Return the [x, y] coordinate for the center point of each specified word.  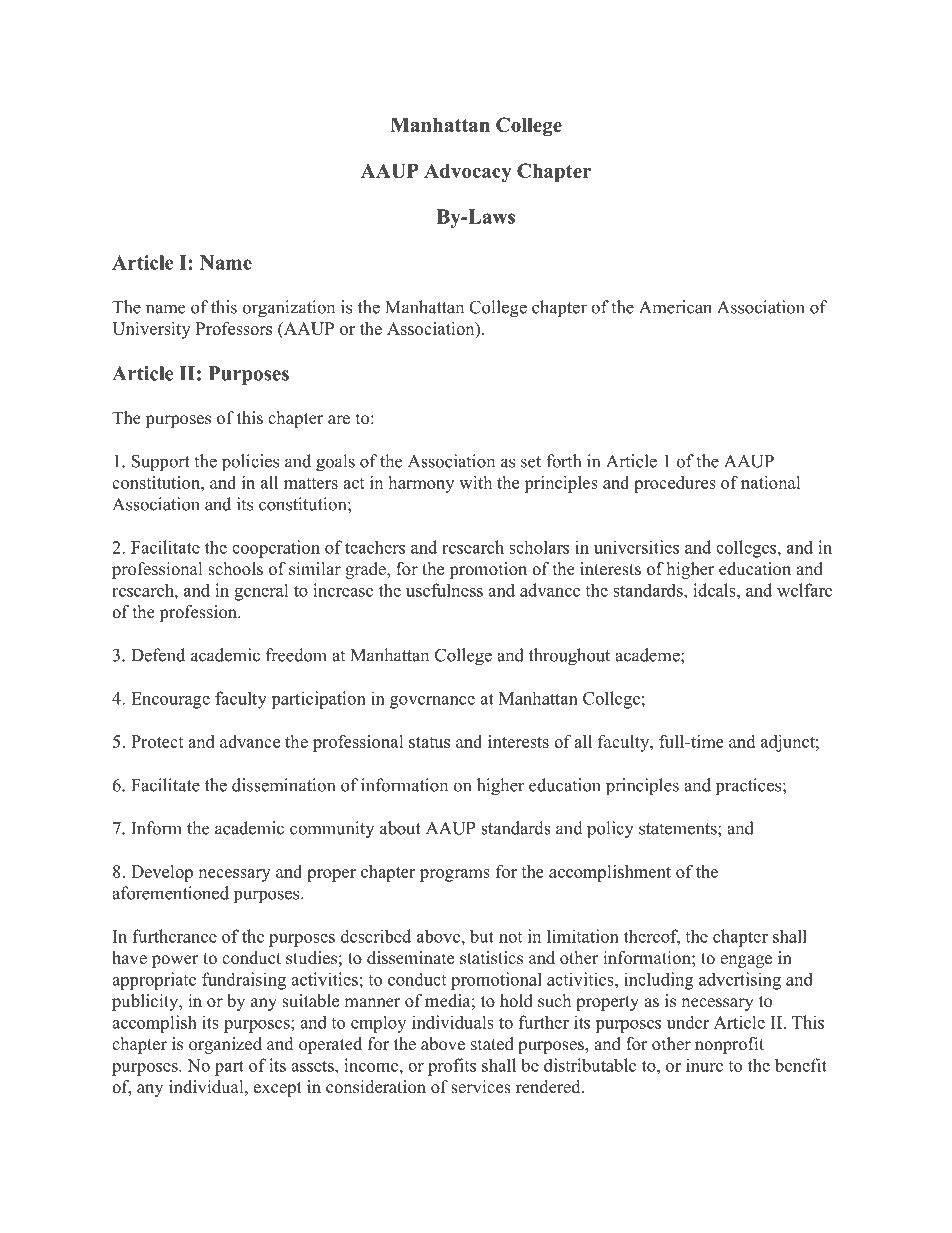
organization [289, 309]
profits [452, 1067]
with [475, 482]
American [675, 307]
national [770, 482]
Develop [162, 873]
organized [225, 1045]
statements [679, 829]
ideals [715, 590]
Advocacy [468, 173]
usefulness [444, 590]
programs [455, 875]
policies [250, 463]
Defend [158, 655]
